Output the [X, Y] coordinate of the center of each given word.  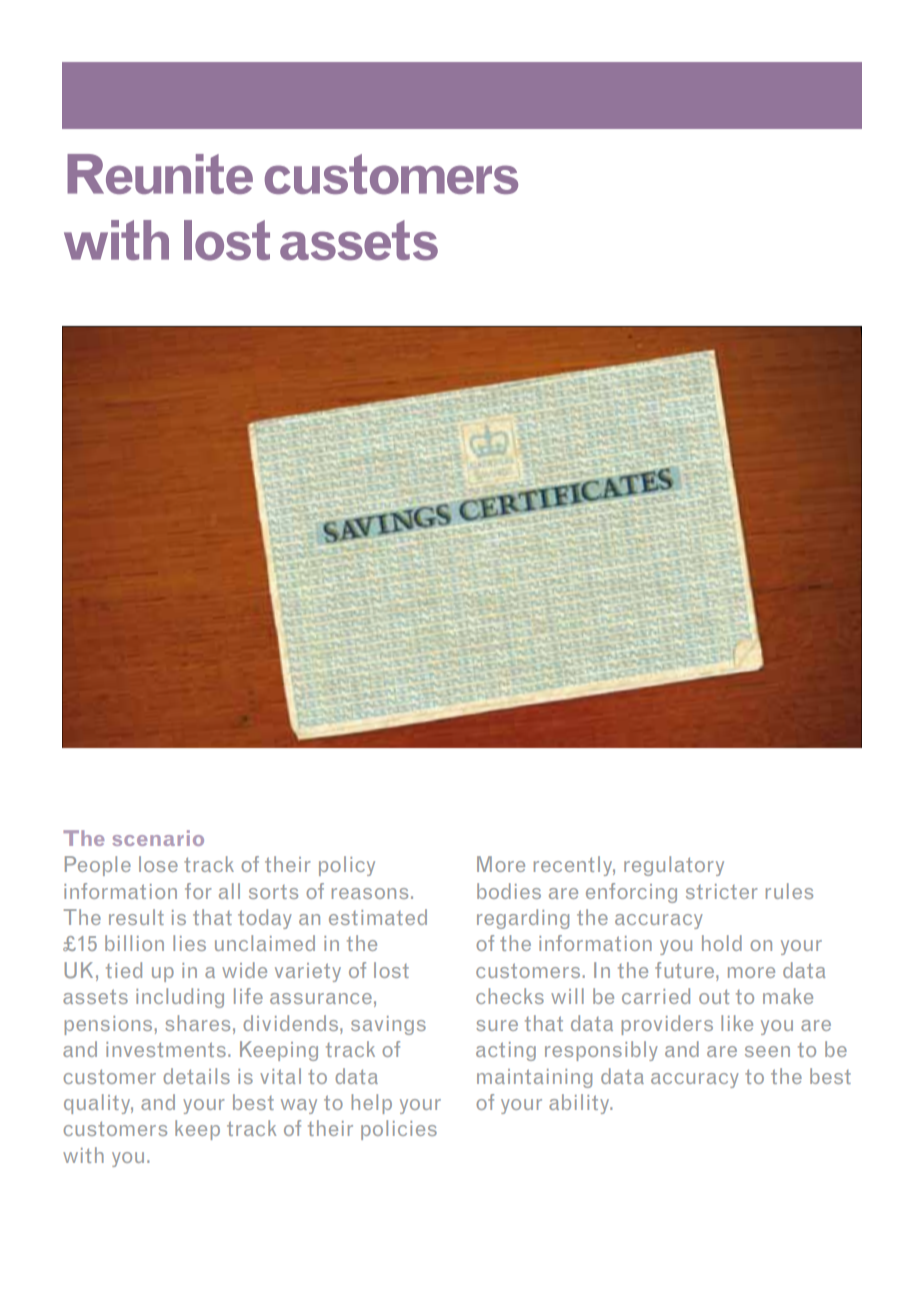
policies [399, 1130]
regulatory [674, 866]
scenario [158, 838]
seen [767, 1051]
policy [347, 866]
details [196, 1076]
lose [158, 864]
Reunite [160, 174]
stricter [721, 891]
